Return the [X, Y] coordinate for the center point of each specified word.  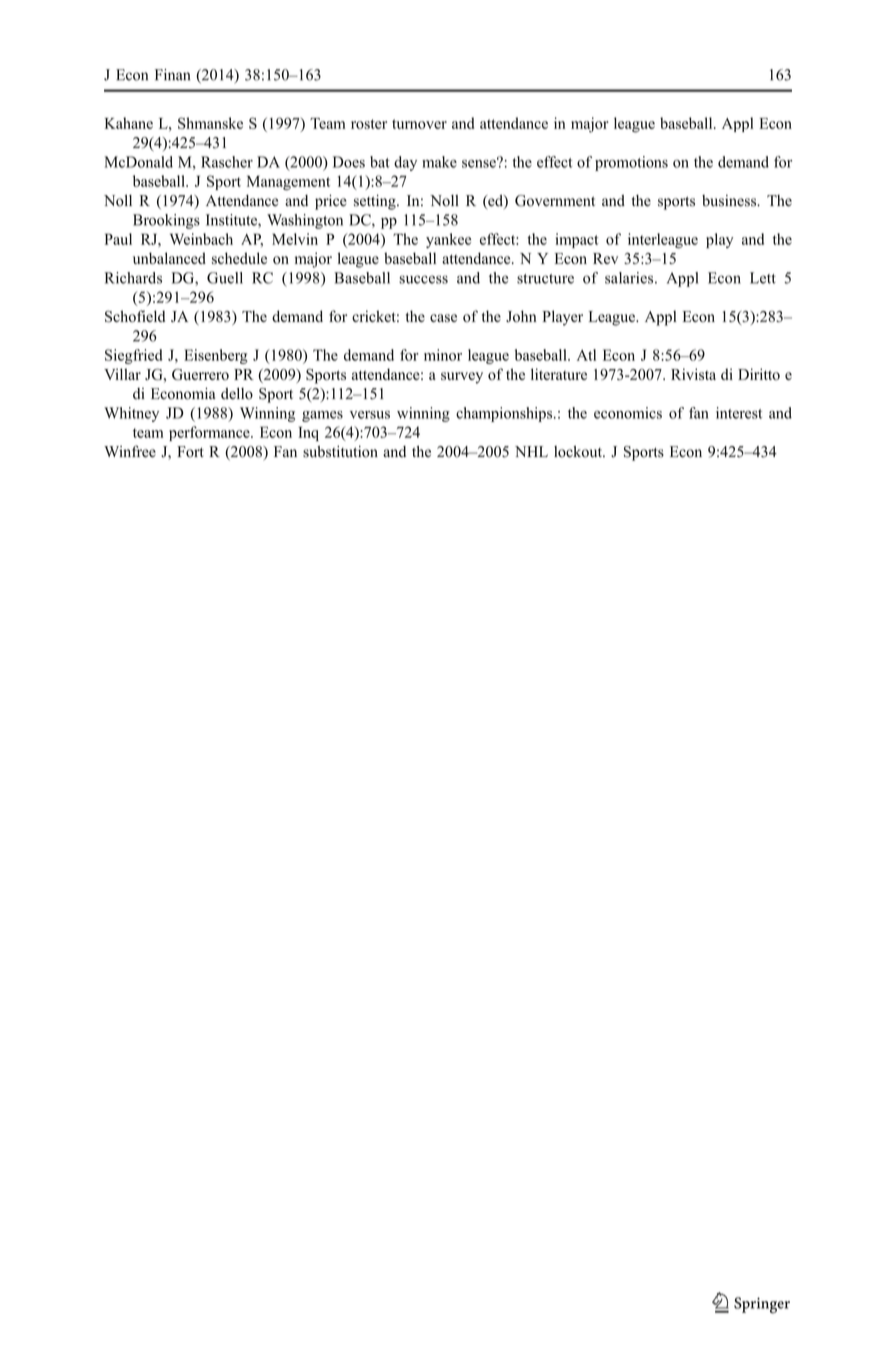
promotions [631, 163]
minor [443, 355]
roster [369, 124]
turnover [419, 124]
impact [577, 240]
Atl [586, 355]
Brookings [166, 221]
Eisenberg [216, 356]
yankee [448, 240]
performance [210, 433]
